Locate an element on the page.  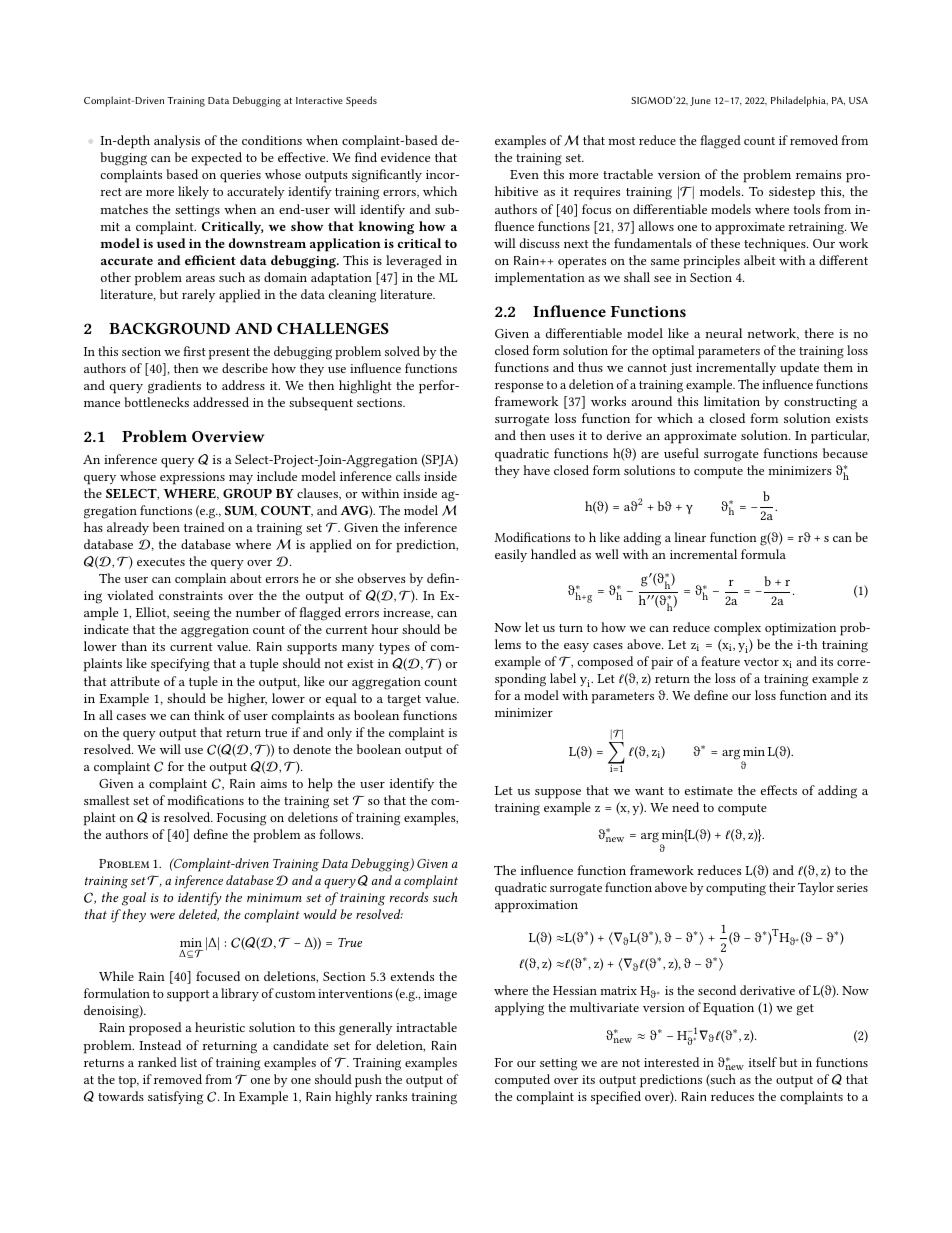
analysis is located at coordinates (177, 141).
